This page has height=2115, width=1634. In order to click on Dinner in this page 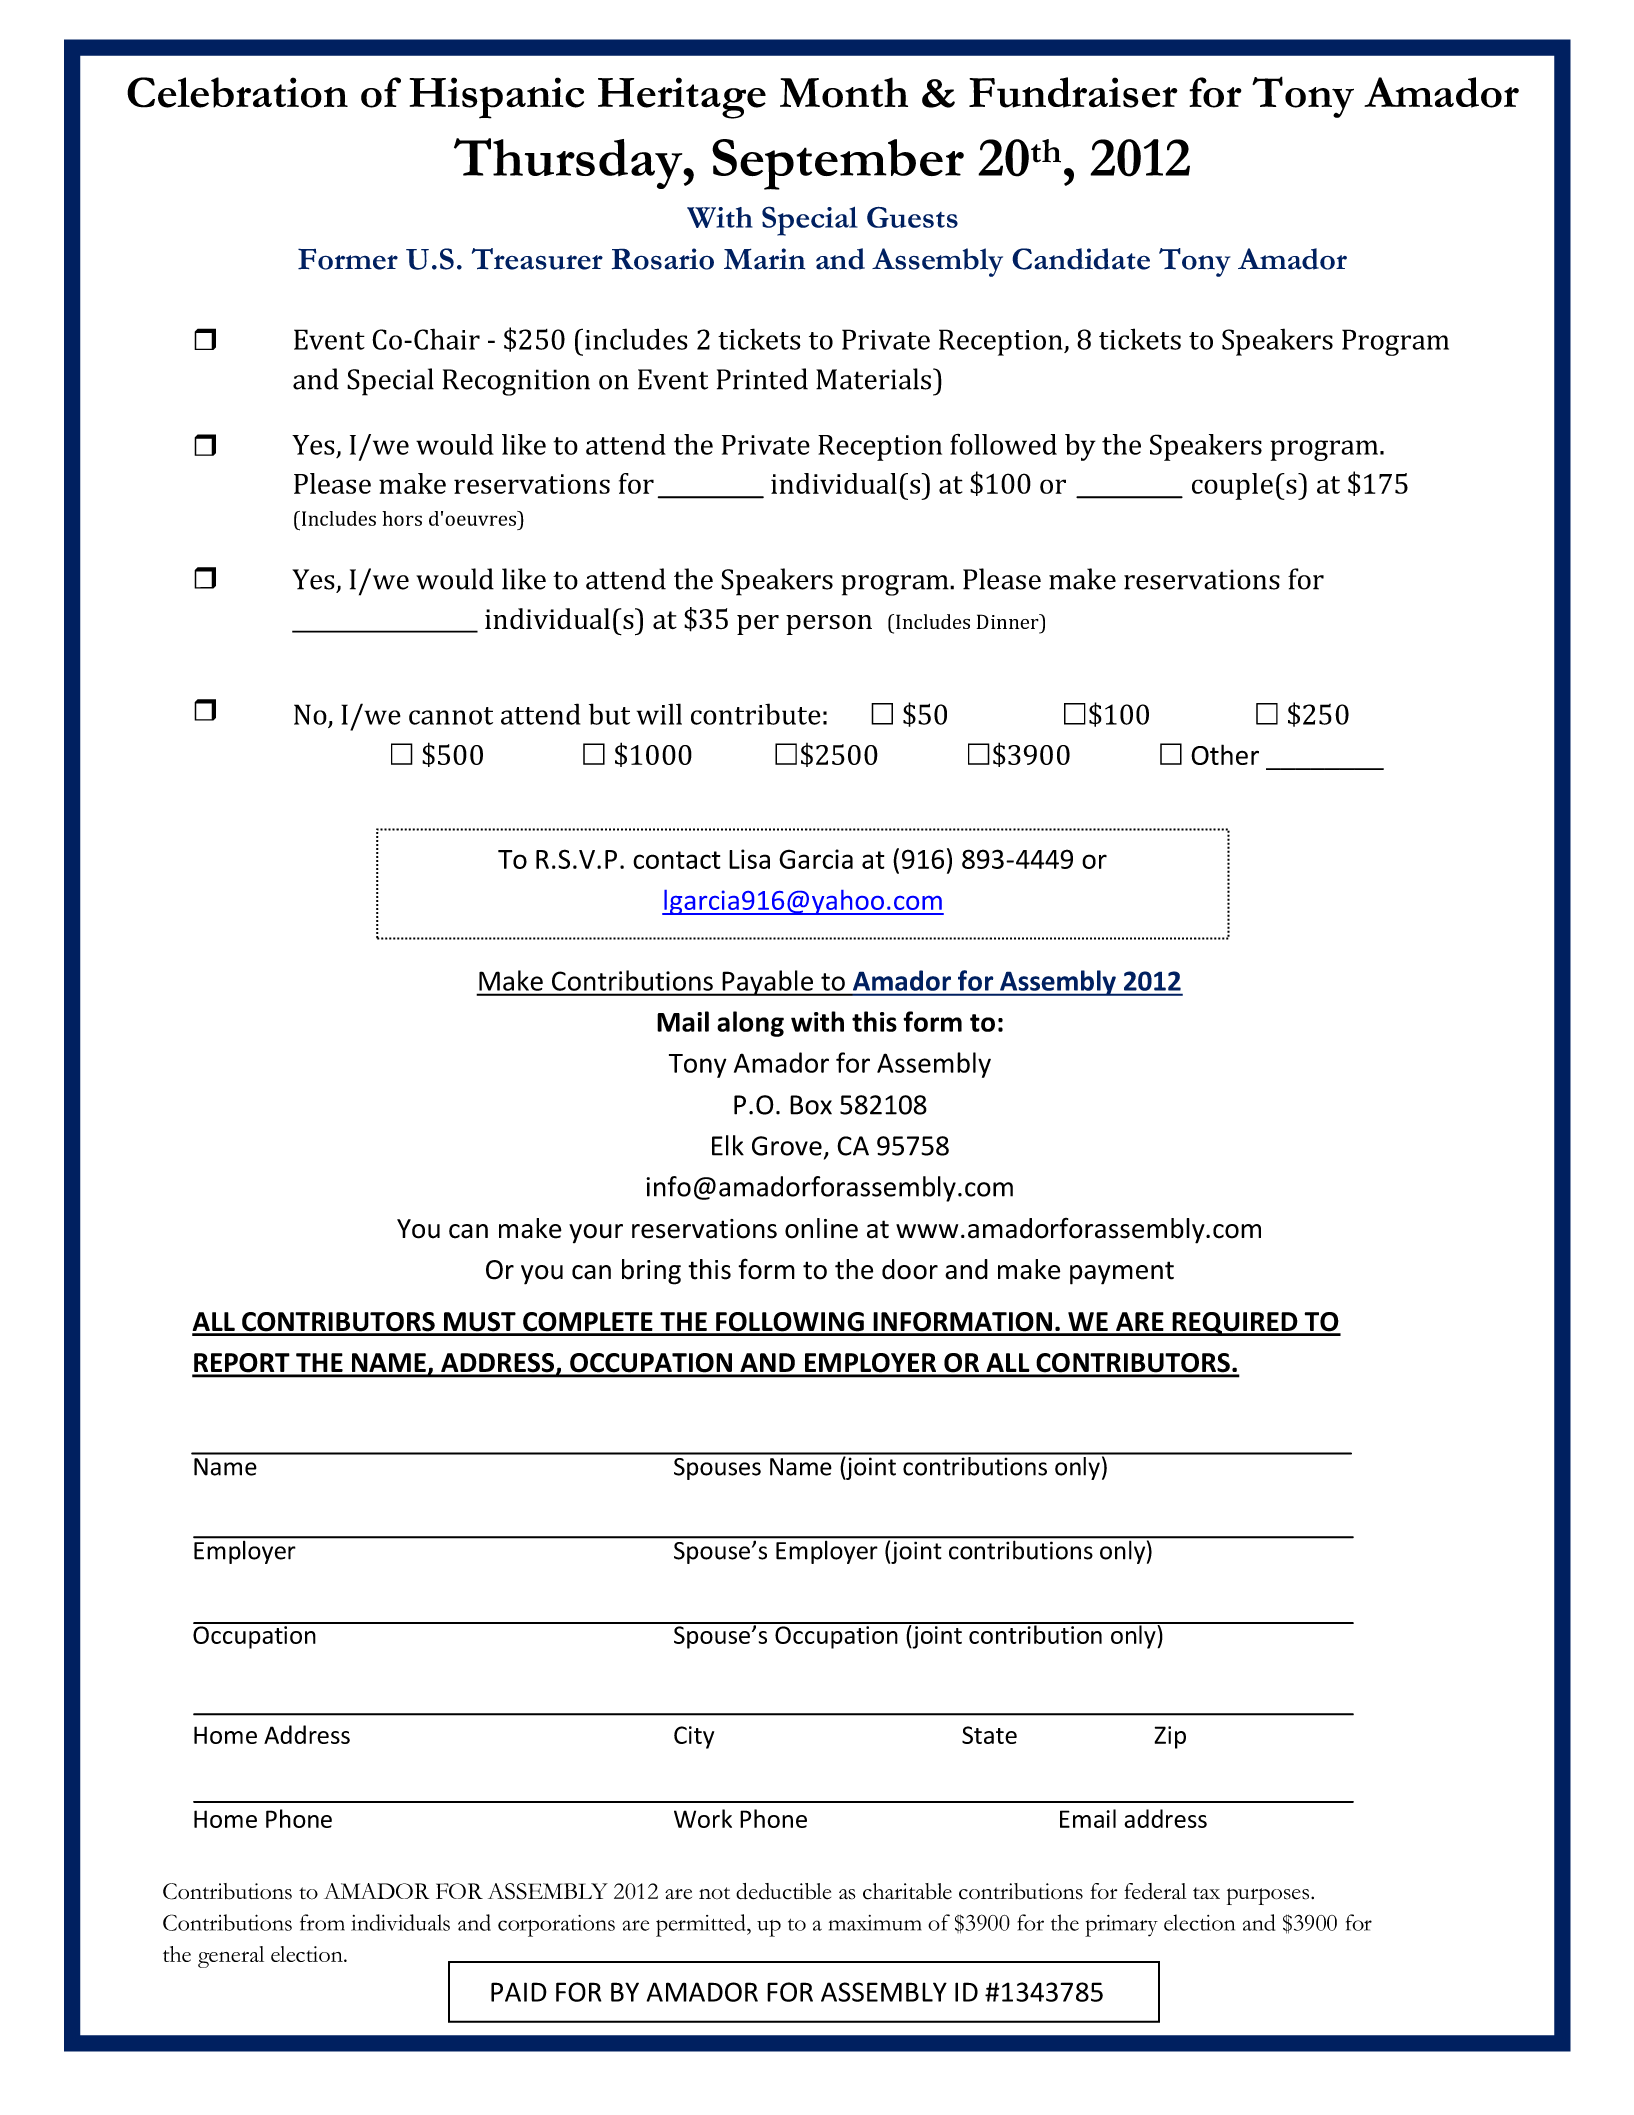, I will do `click(1009, 621)`.
